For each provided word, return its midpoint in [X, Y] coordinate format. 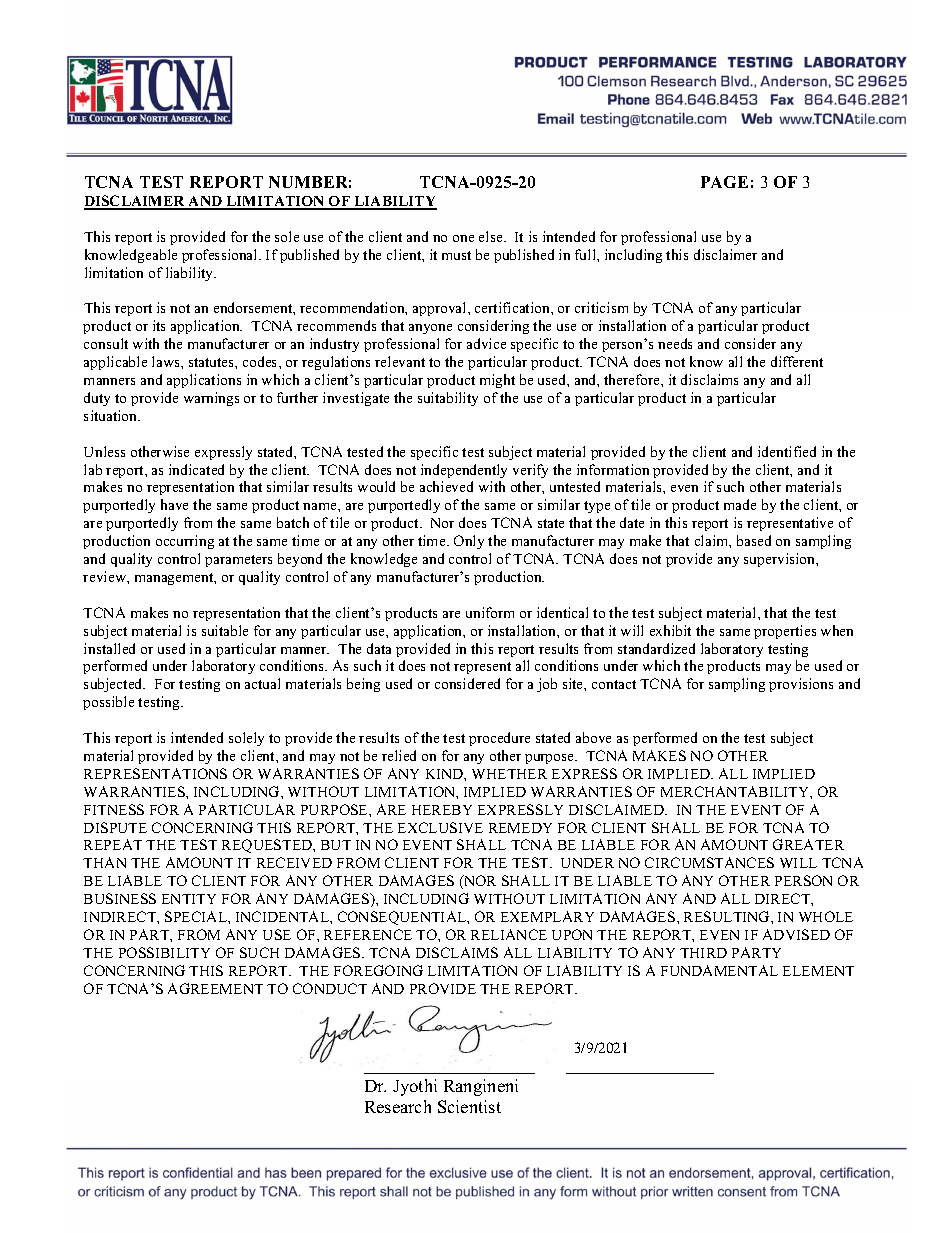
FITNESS [114, 809]
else [492, 236]
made [740, 504]
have [174, 504]
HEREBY [442, 810]
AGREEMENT [215, 988]
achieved [446, 486]
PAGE [724, 182]
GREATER [808, 844]
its [159, 325]
